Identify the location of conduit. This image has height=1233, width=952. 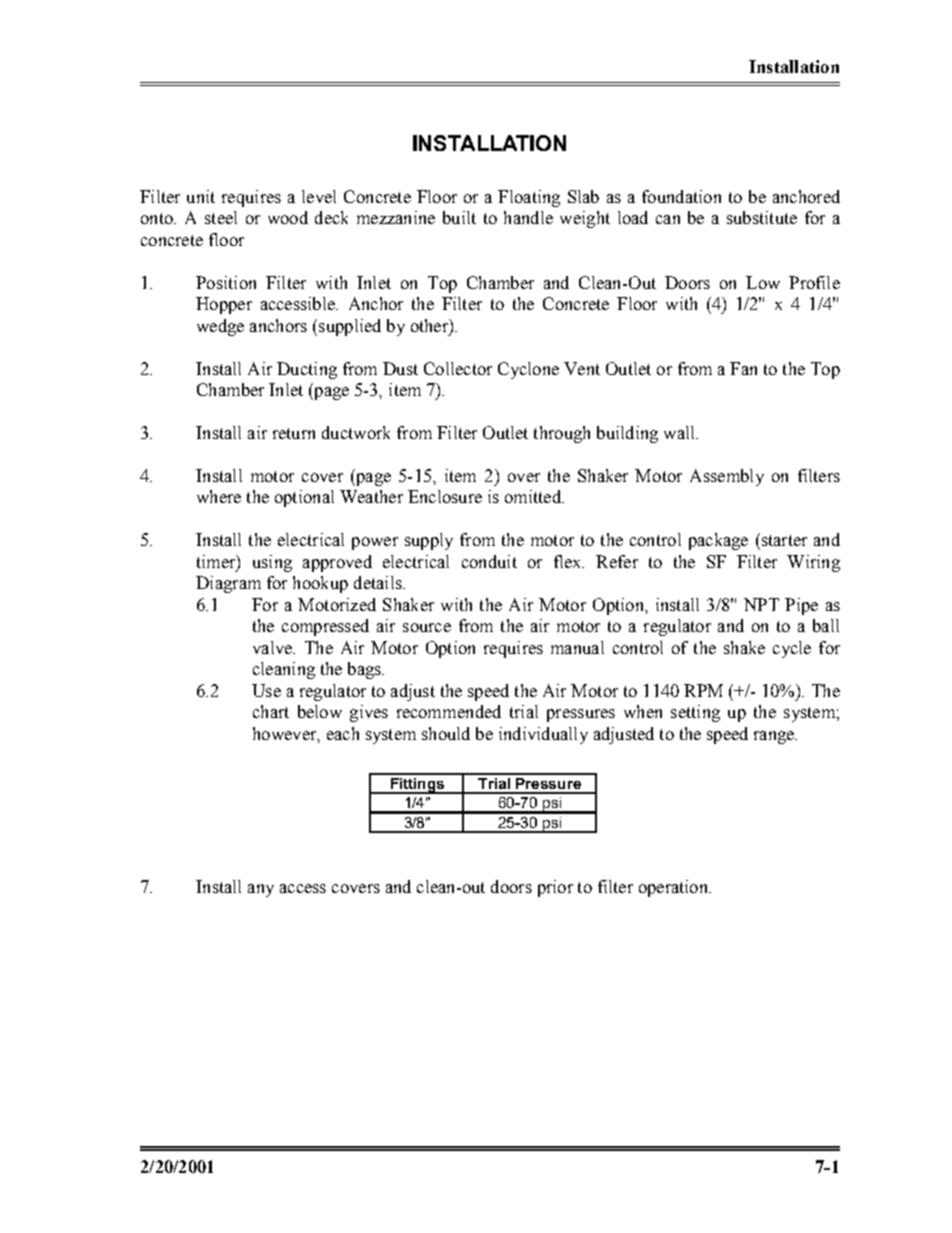
(489, 561).
